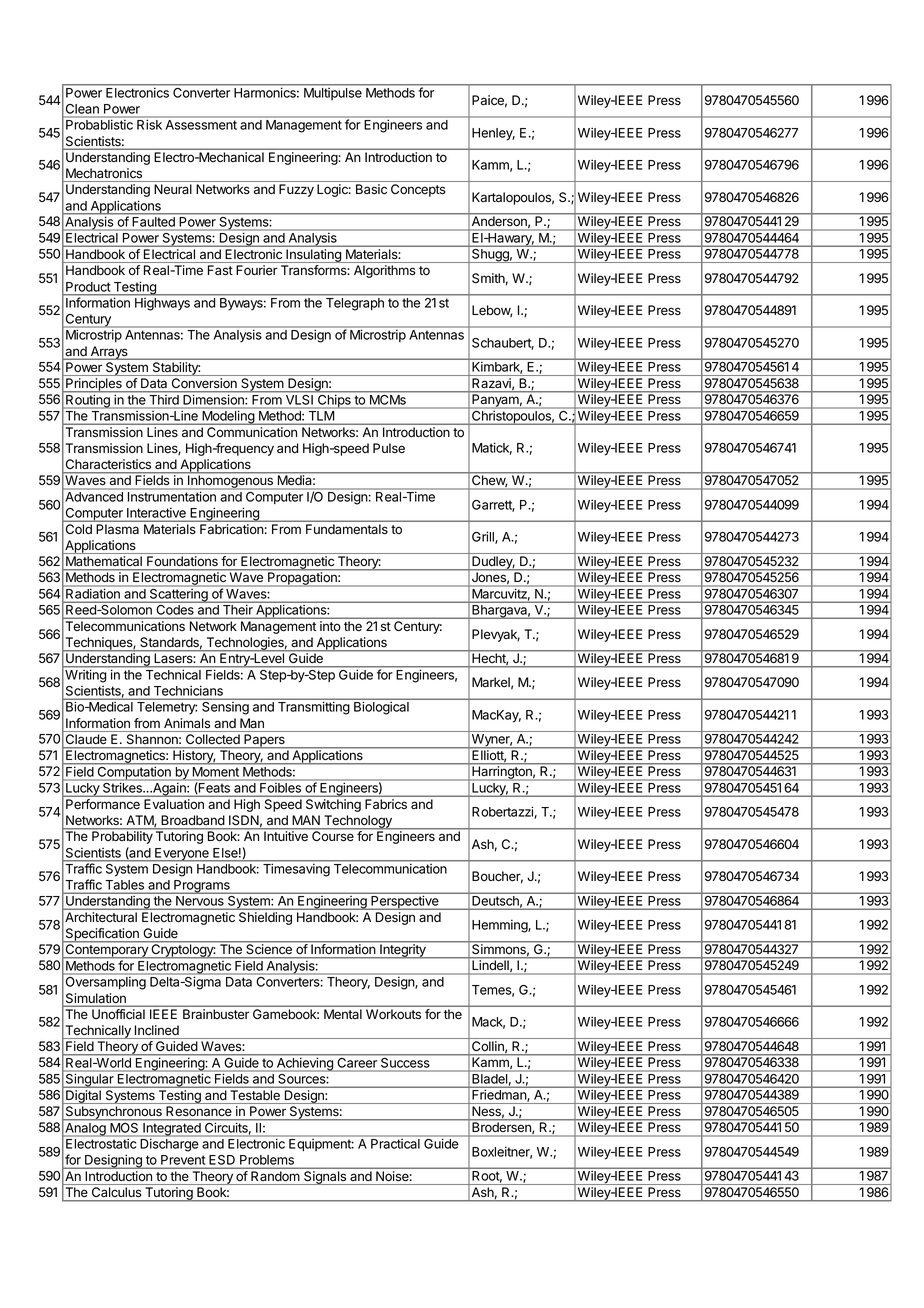  Describe the element at coordinates (149, 125) in the screenshot. I see `Risk` at that location.
